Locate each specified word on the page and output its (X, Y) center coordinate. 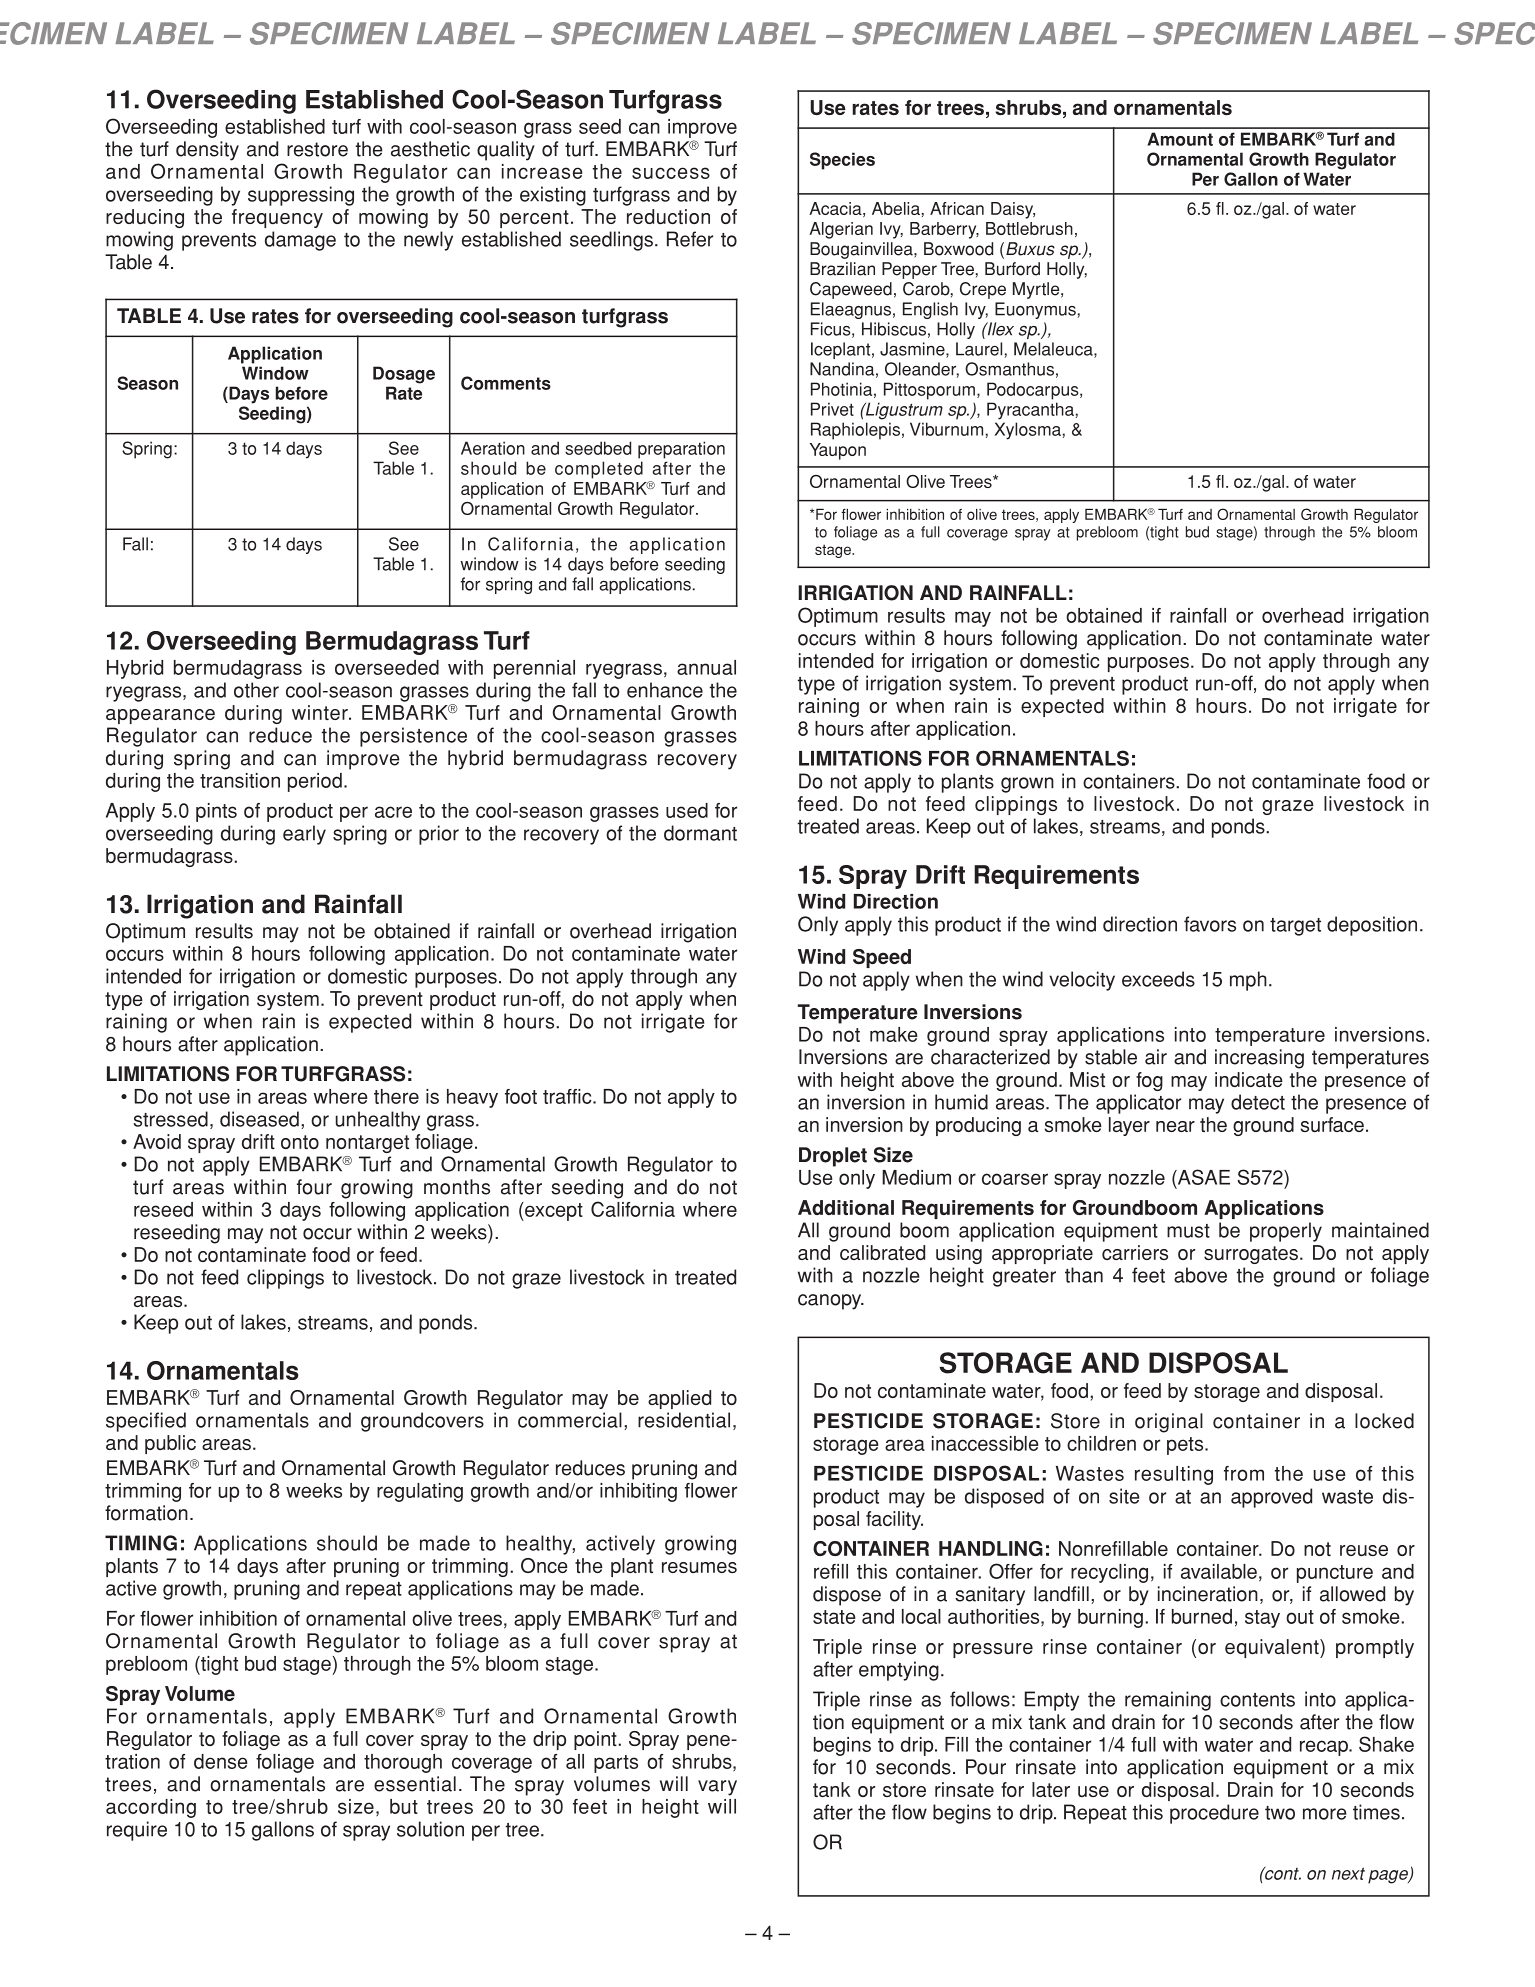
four (314, 1187)
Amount (1180, 139)
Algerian (841, 230)
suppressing (301, 196)
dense (221, 1761)
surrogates (1252, 1255)
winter (321, 712)
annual (706, 667)
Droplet (833, 1157)
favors (1210, 924)
